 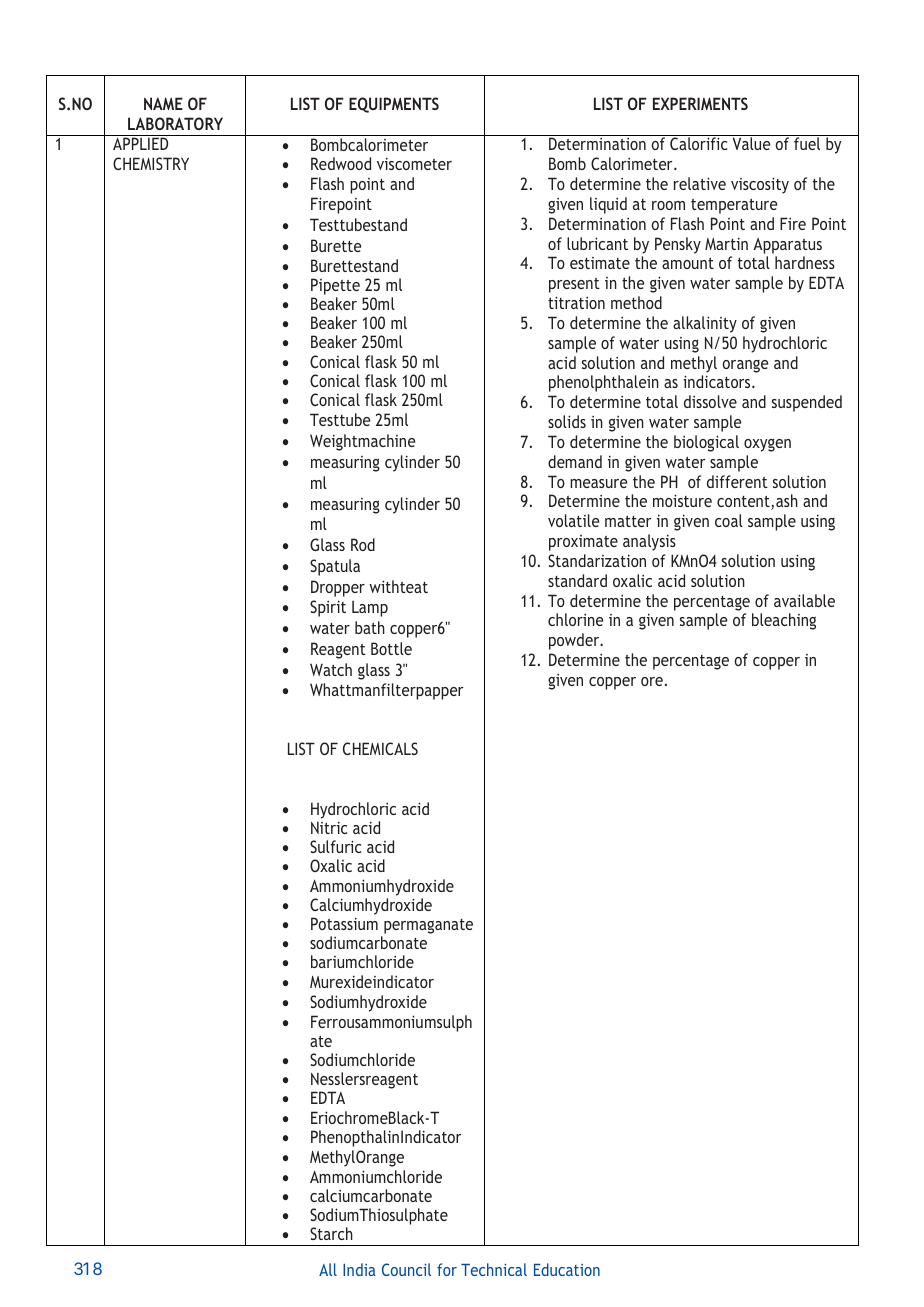 I want to click on Value, so click(x=751, y=143).
